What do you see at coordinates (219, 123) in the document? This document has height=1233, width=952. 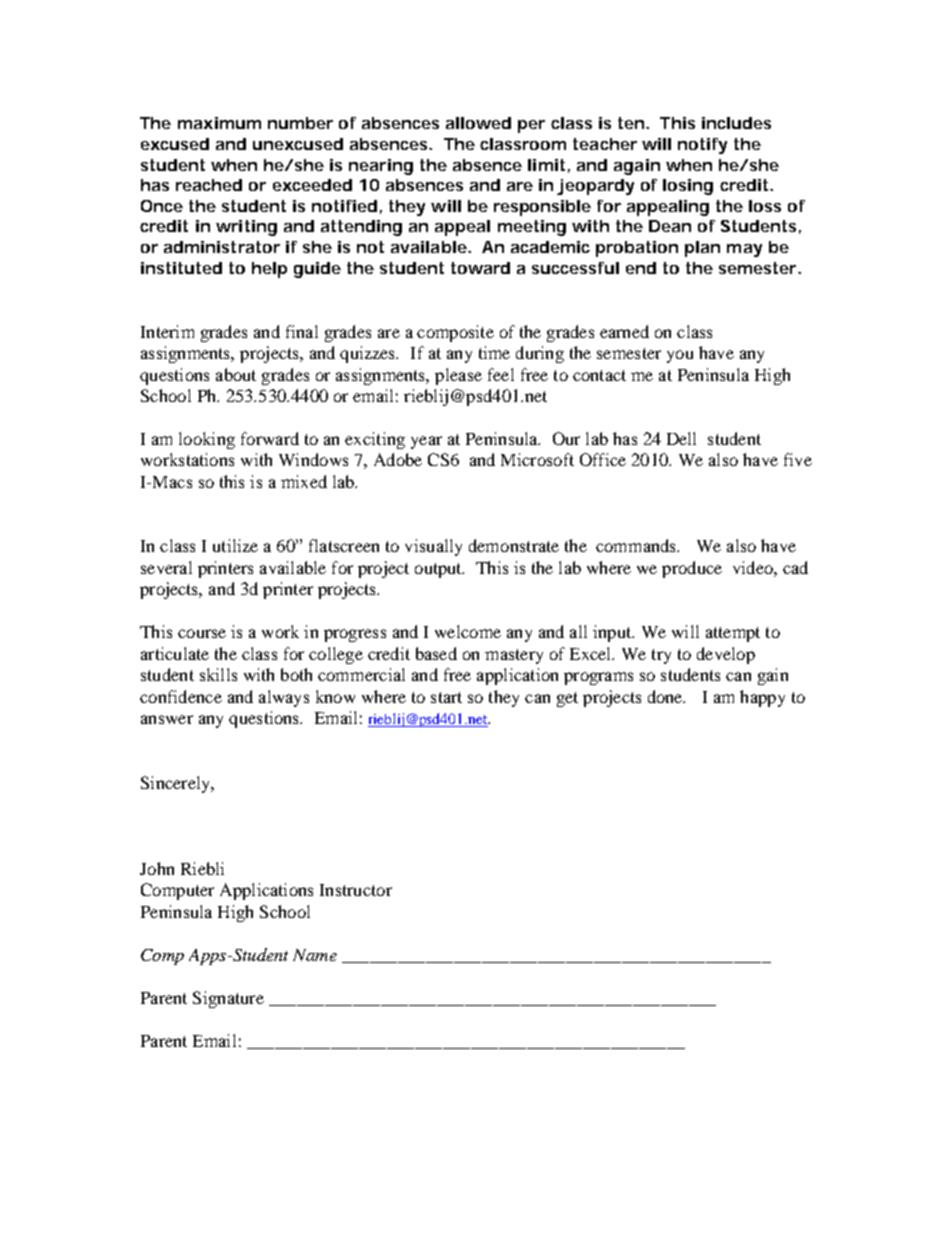 I see `maximum` at bounding box center [219, 123].
